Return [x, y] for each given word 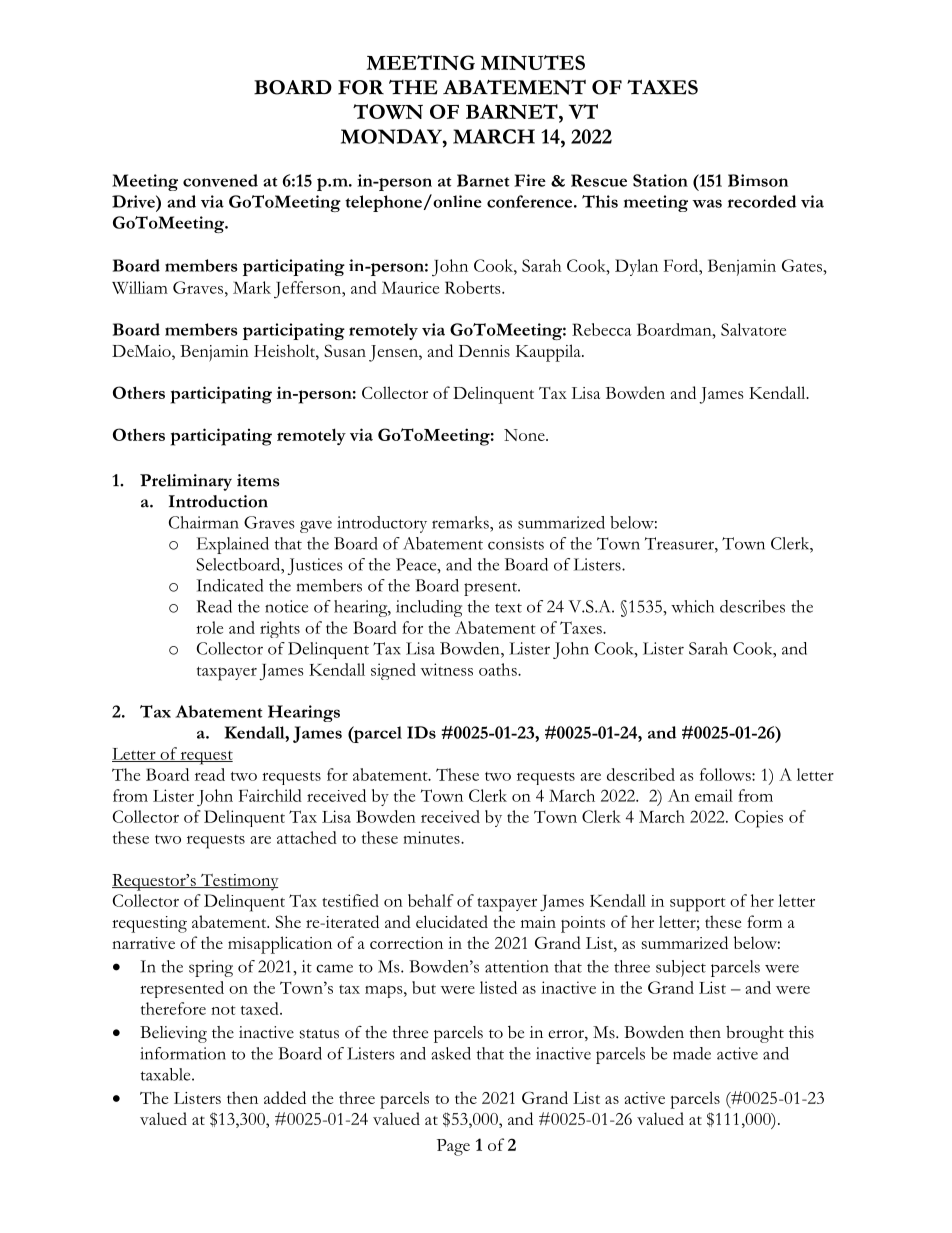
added [285, 1097]
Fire [530, 180]
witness [447, 669]
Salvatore [753, 329]
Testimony [238, 882]
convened [220, 180]
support [698, 904]
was [707, 203]
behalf [431, 900]
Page [453, 1147]
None [525, 435]
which [692, 606]
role [209, 627]
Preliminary [186, 482]
